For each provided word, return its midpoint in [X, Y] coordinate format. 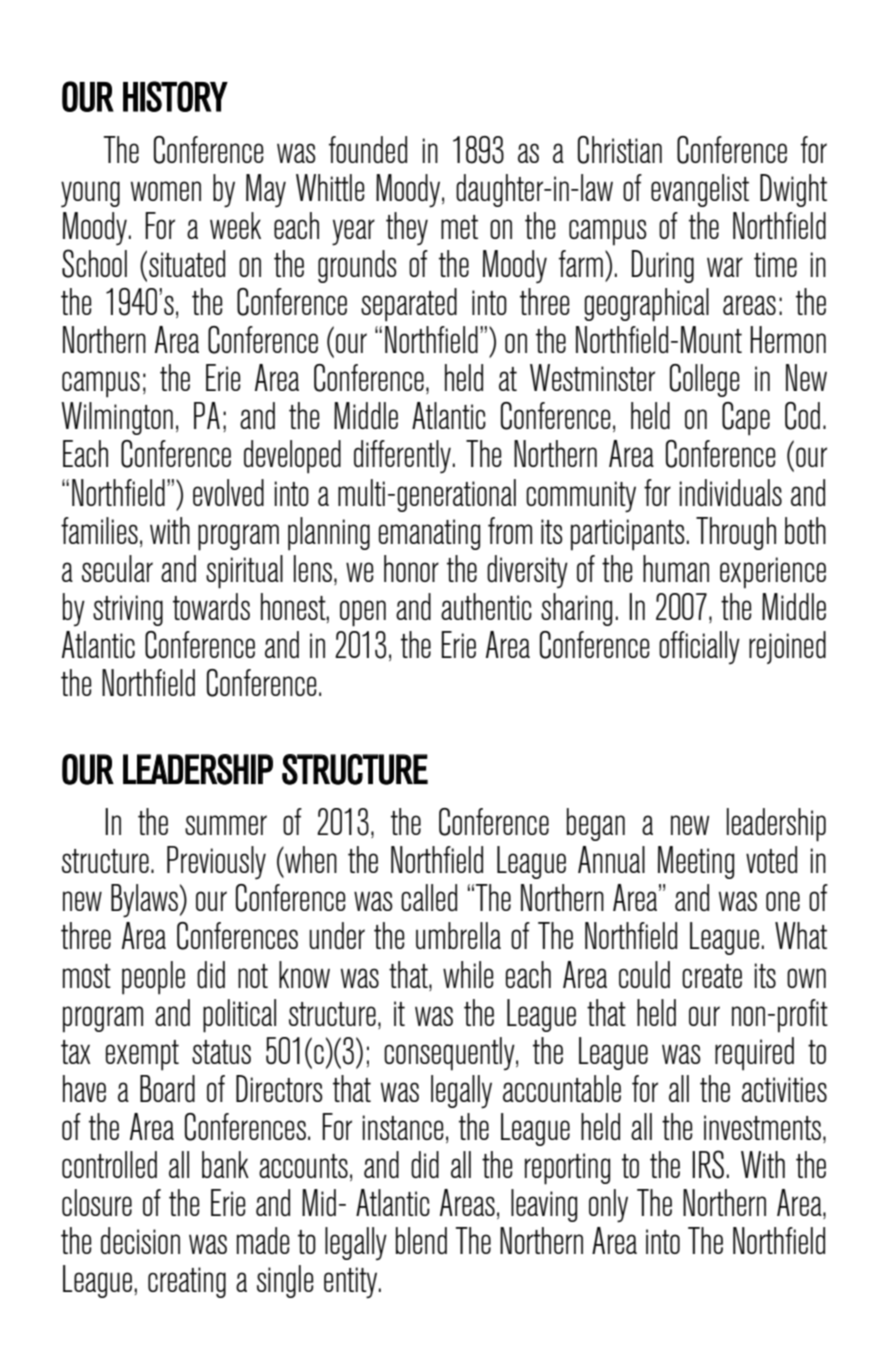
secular [117, 568]
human [676, 568]
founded [368, 149]
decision [140, 1240]
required [754, 1054]
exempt [142, 1055]
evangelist [700, 190]
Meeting [696, 862]
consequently [450, 1054]
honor [411, 568]
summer [226, 825]
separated [409, 305]
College [704, 380]
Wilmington [117, 418]
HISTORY [175, 96]
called [429, 897]
